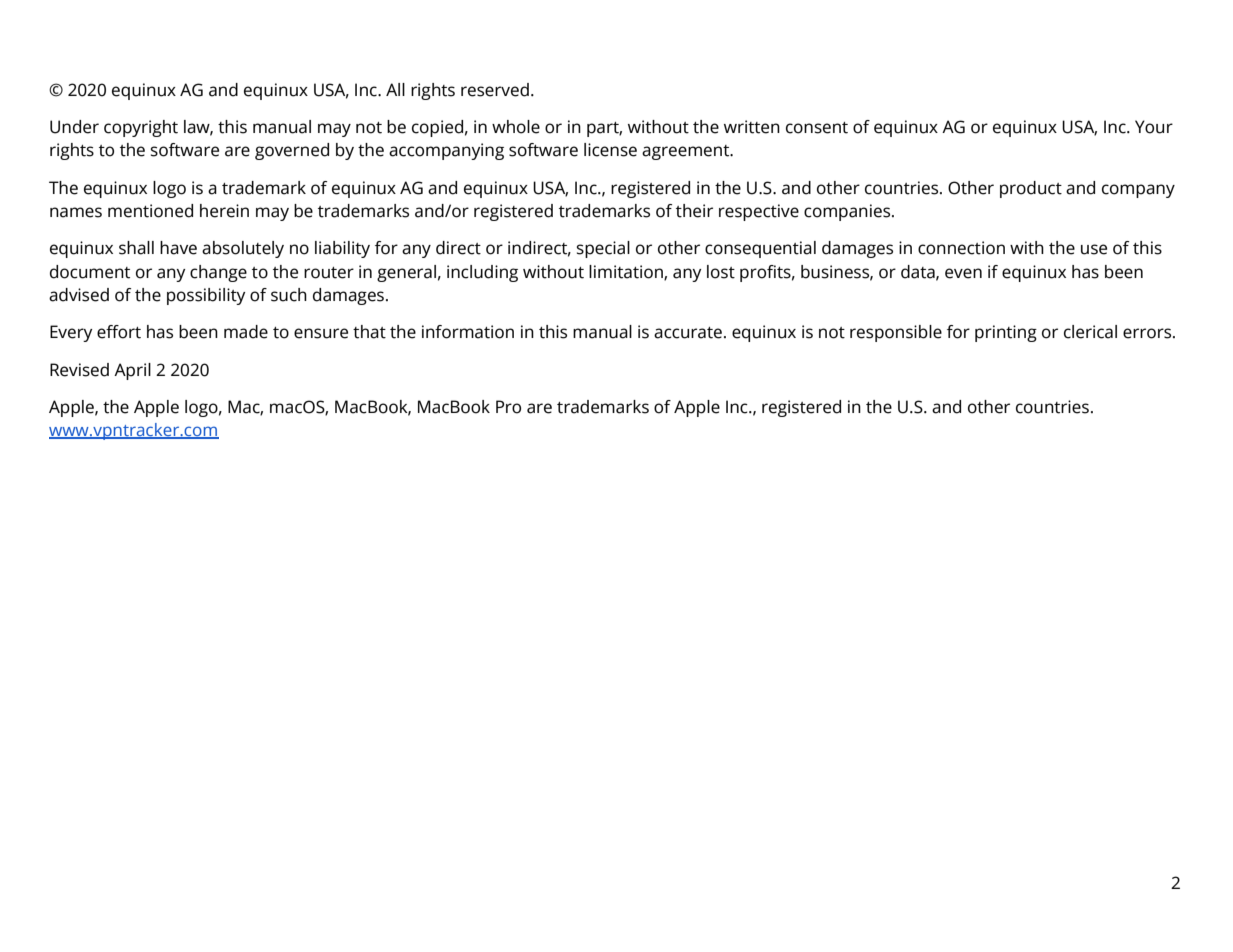 This screenshot has height=952, width=1233. Describe the element at coordinates (1154, 127) in the screenshot. I see `Your` at that location.
